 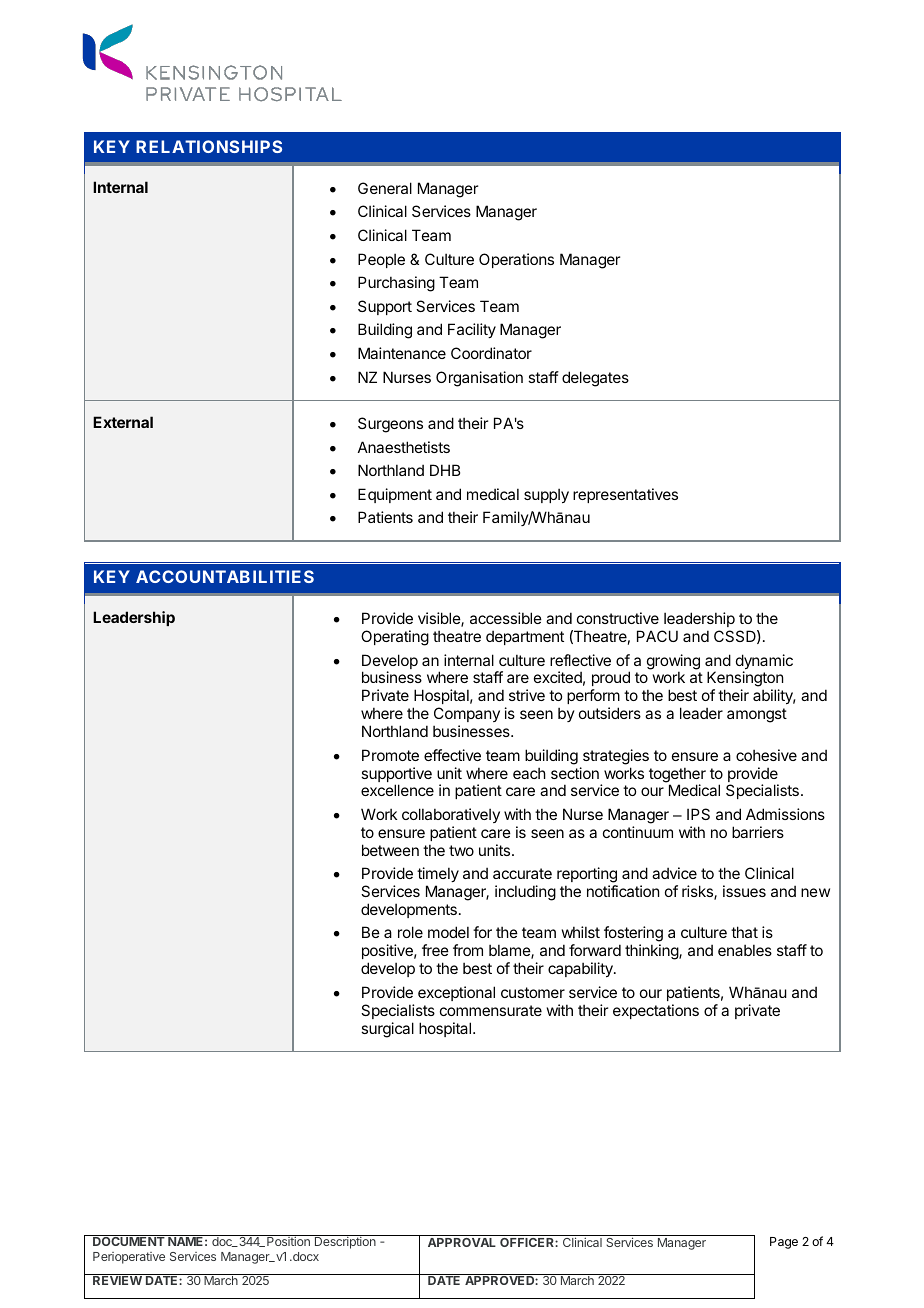 I want to click on RELATIONSHIPS, so click(x=209, y=146).
